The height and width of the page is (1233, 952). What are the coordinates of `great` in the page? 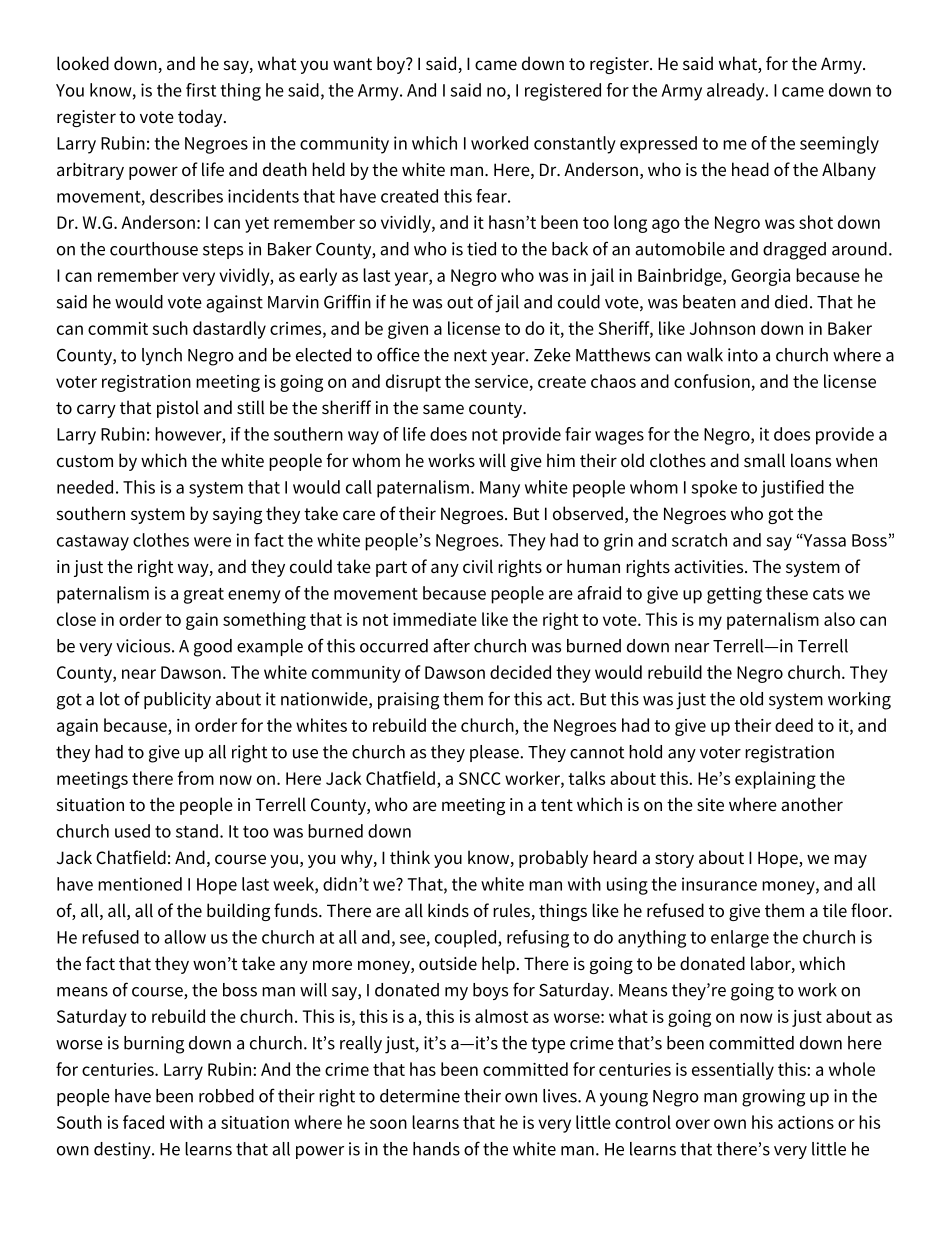 It's located at (204, 596).
